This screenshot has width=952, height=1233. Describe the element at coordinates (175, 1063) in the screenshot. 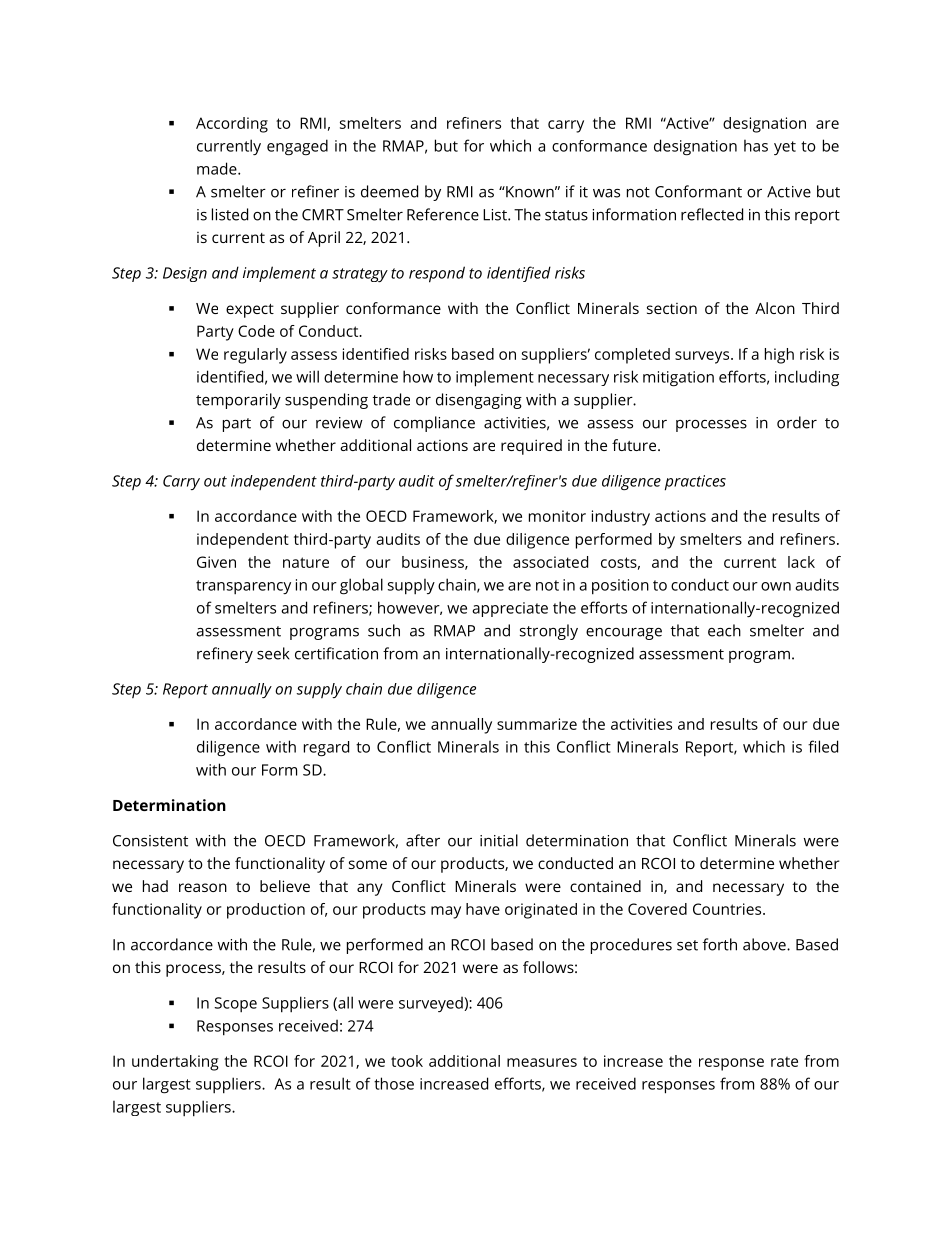

I see `undertaking` at that location.
